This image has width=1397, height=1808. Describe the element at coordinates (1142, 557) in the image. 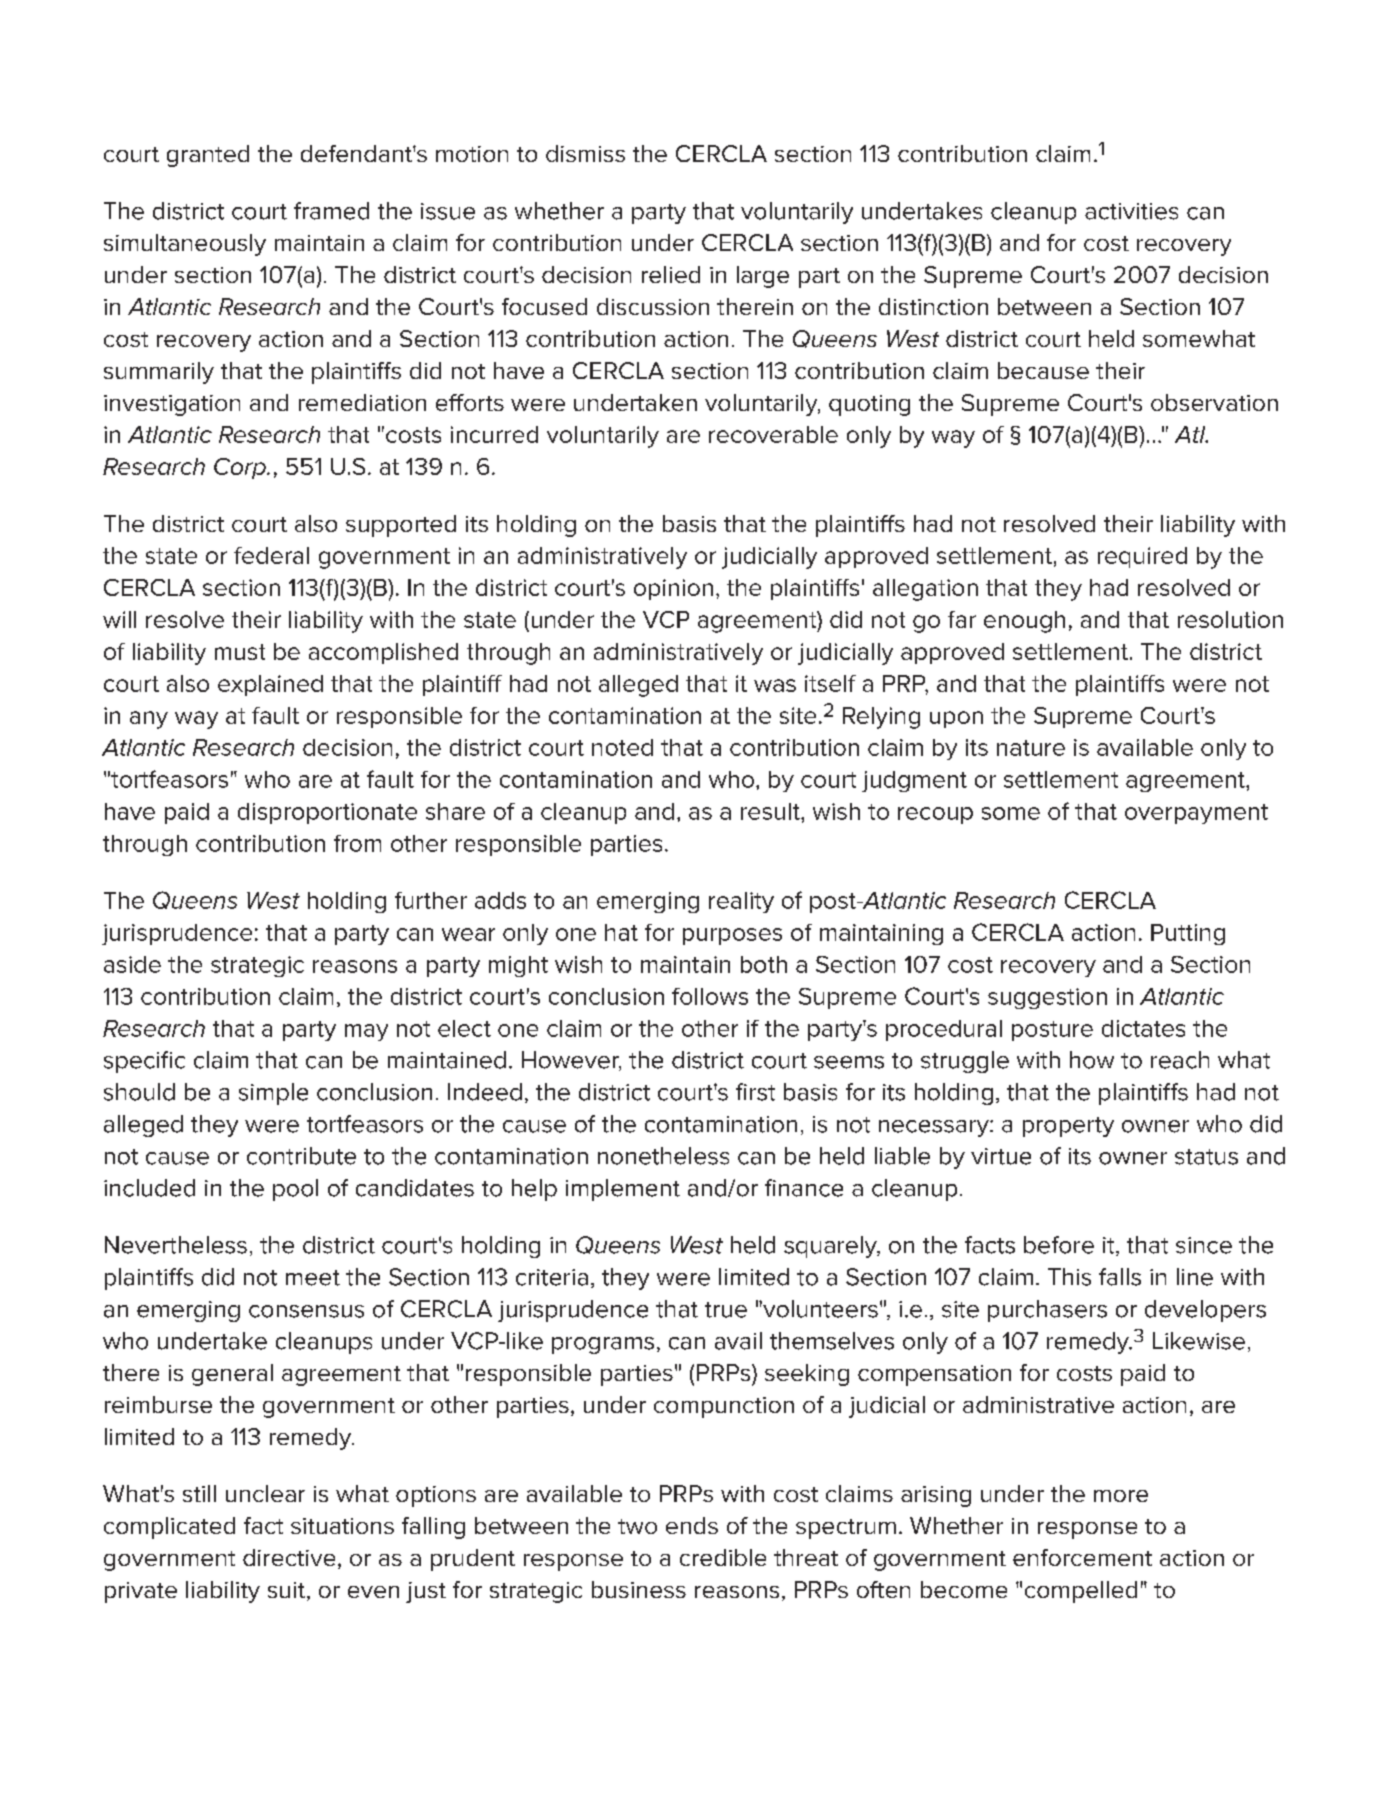

I see `required` at that location.
